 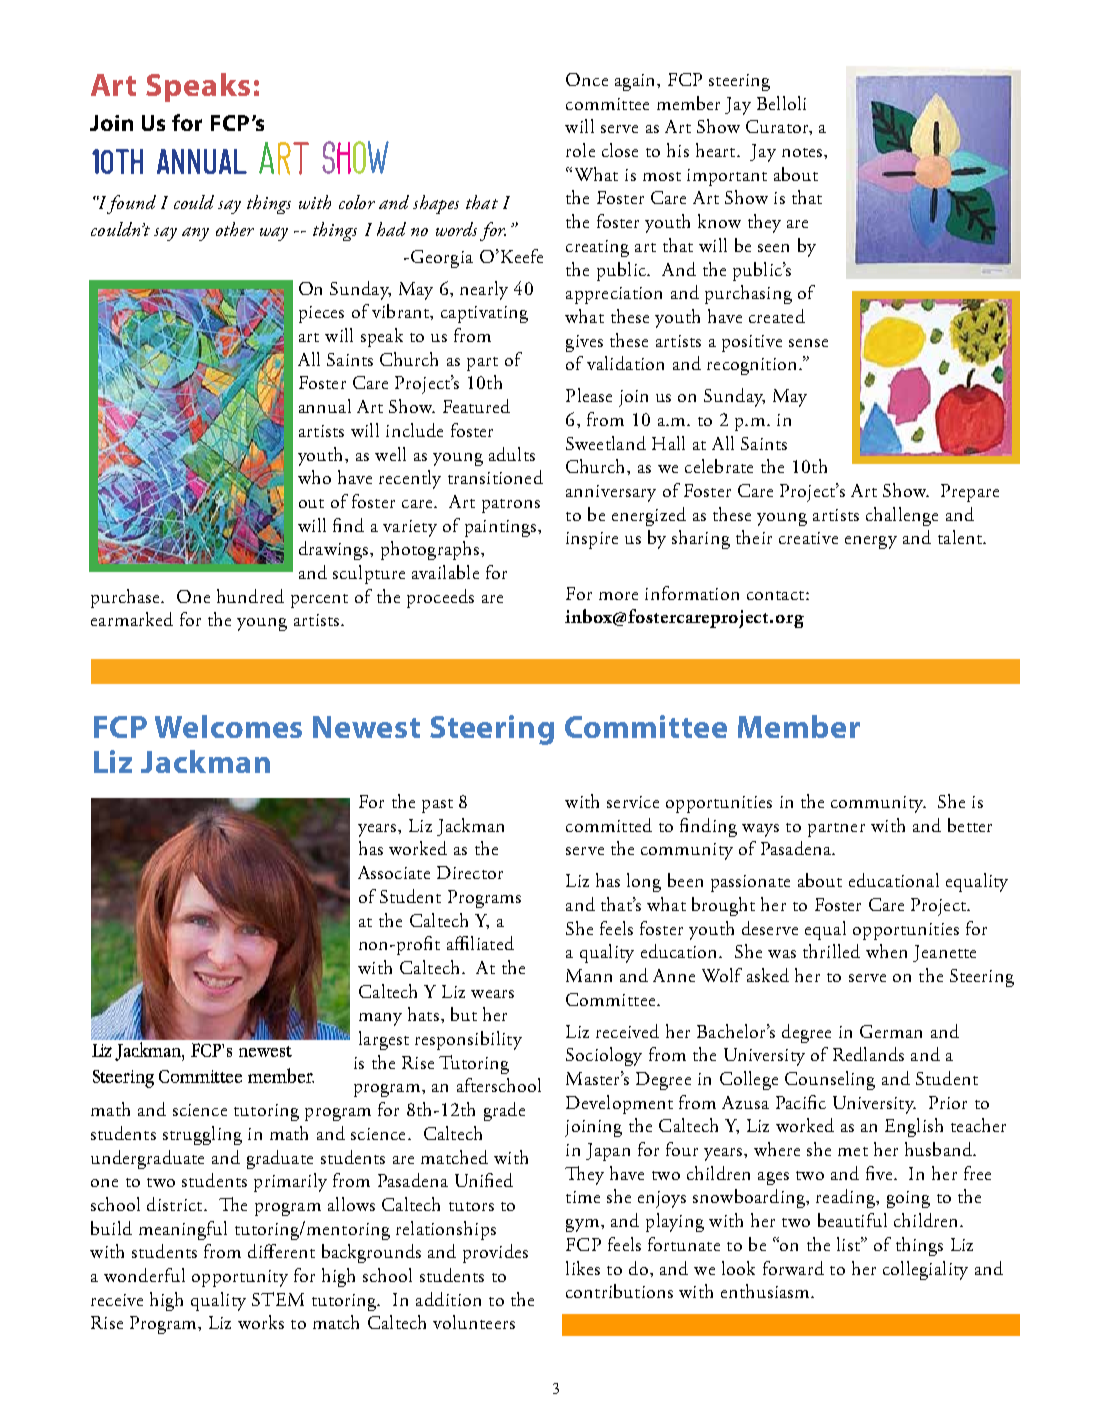 I want to click on opportunity, so click(x=240, y=1278).
